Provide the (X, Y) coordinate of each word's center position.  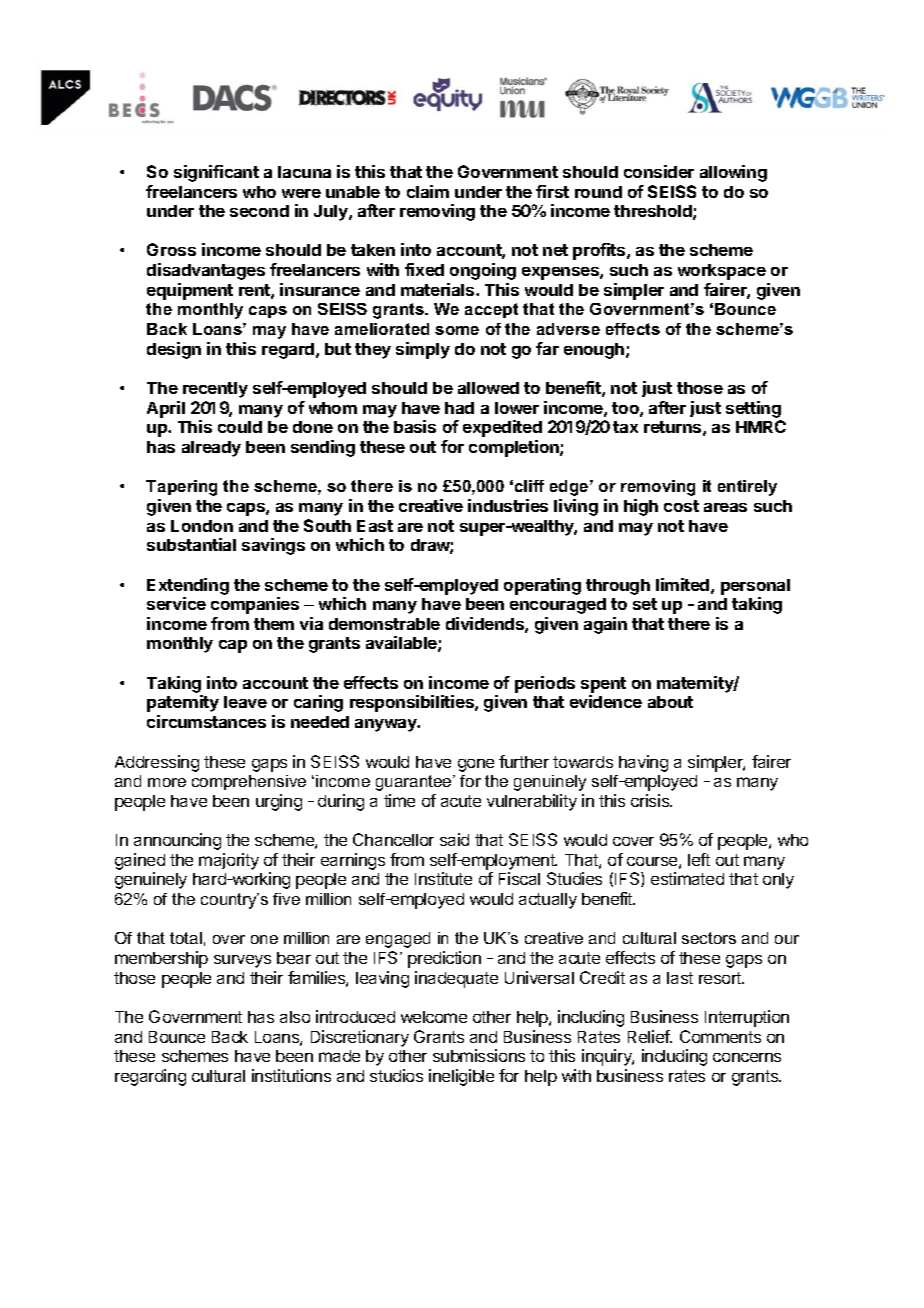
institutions (291, 1075)
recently (215, 390)
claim (428, 191)
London (202, 526)
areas (725, 507)
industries (508, 505)
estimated (687, 878)
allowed (488, 388)
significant (216, 173)
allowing (733, 173)
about (670, 702)
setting (753, 409)
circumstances (206, 721)
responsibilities (413, 703)
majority (229, 861)
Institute (443, 878)
